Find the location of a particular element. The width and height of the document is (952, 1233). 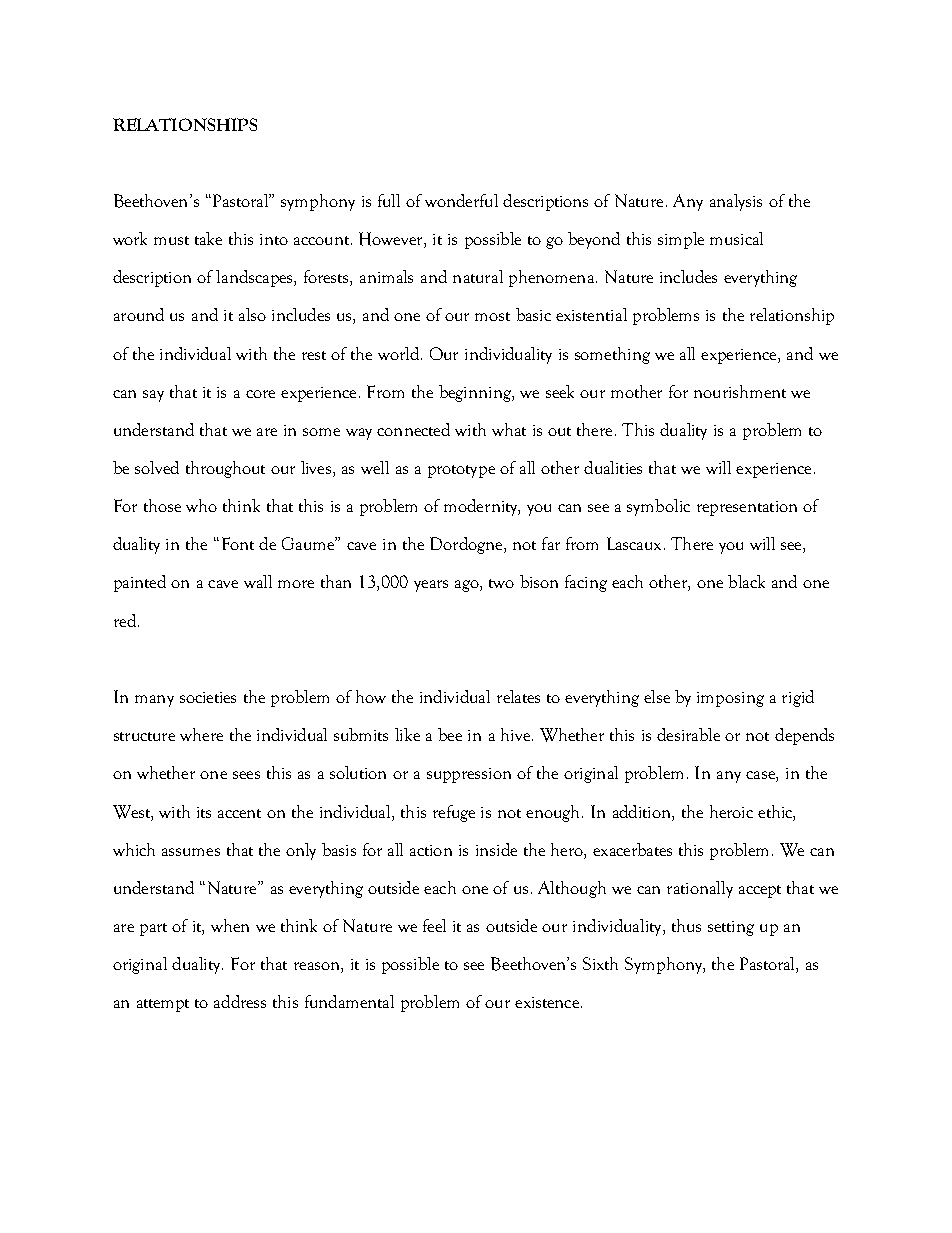

desirable is located at coordinates (688, 734).
